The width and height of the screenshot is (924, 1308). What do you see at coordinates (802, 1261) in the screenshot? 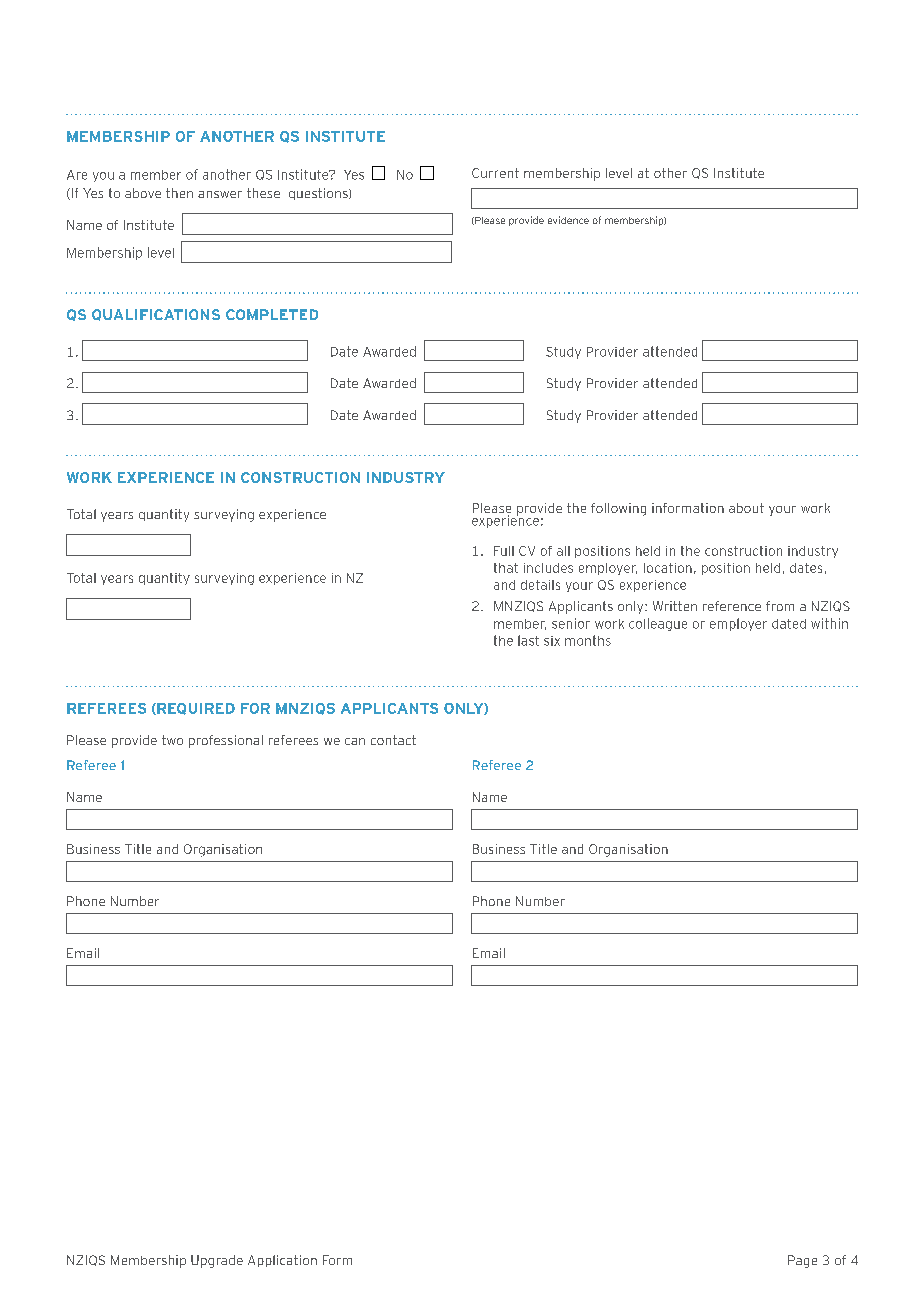
I see `Page` at bounding box center [802, 1261].
